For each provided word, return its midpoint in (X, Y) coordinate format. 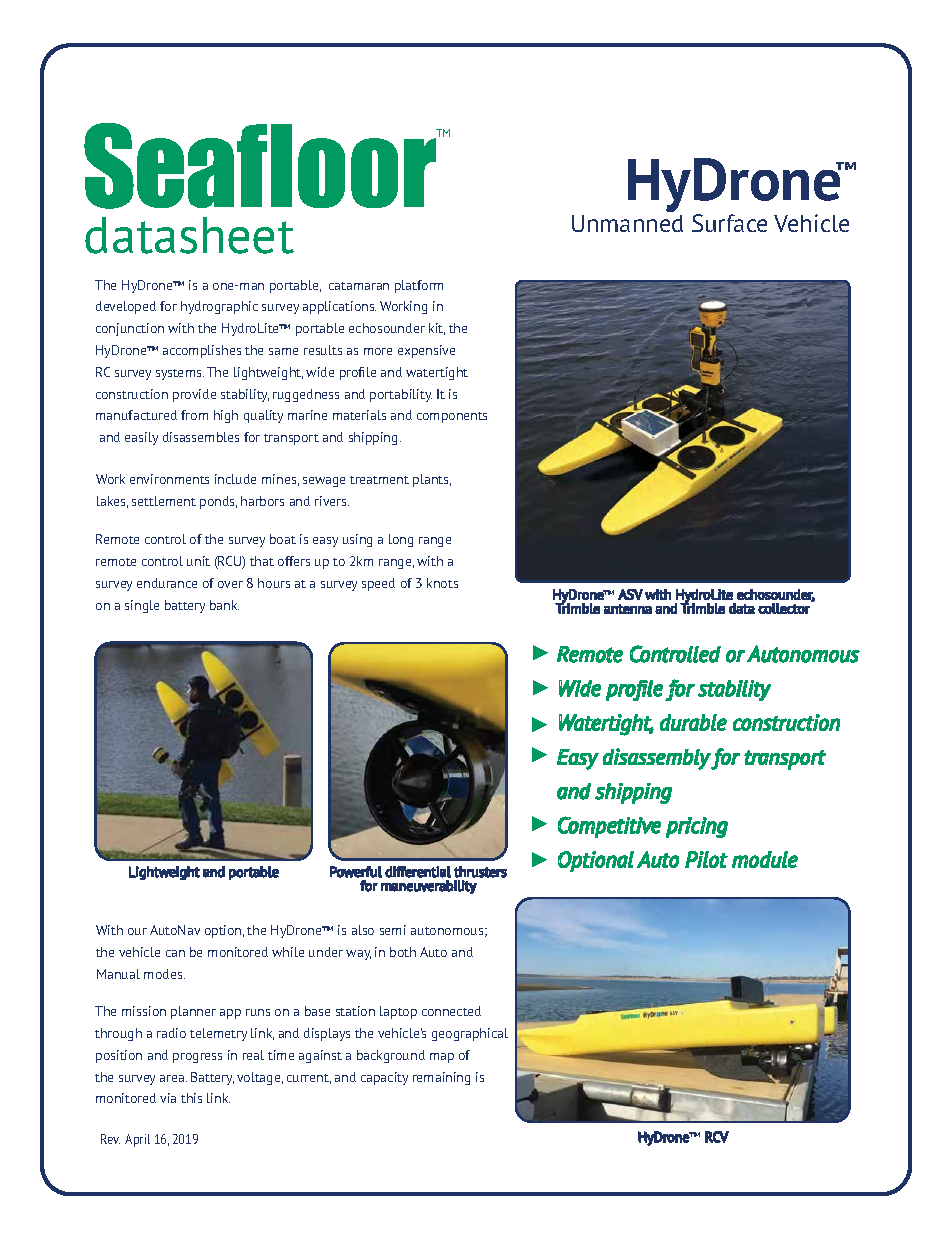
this (191, 1098)
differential (418, 872)
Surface (729, 223)
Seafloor (261, 166)
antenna (628, 609)
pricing (697, 827)
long (401, 540)
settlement (164, 501)
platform (419, 286)
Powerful (356, 872)
